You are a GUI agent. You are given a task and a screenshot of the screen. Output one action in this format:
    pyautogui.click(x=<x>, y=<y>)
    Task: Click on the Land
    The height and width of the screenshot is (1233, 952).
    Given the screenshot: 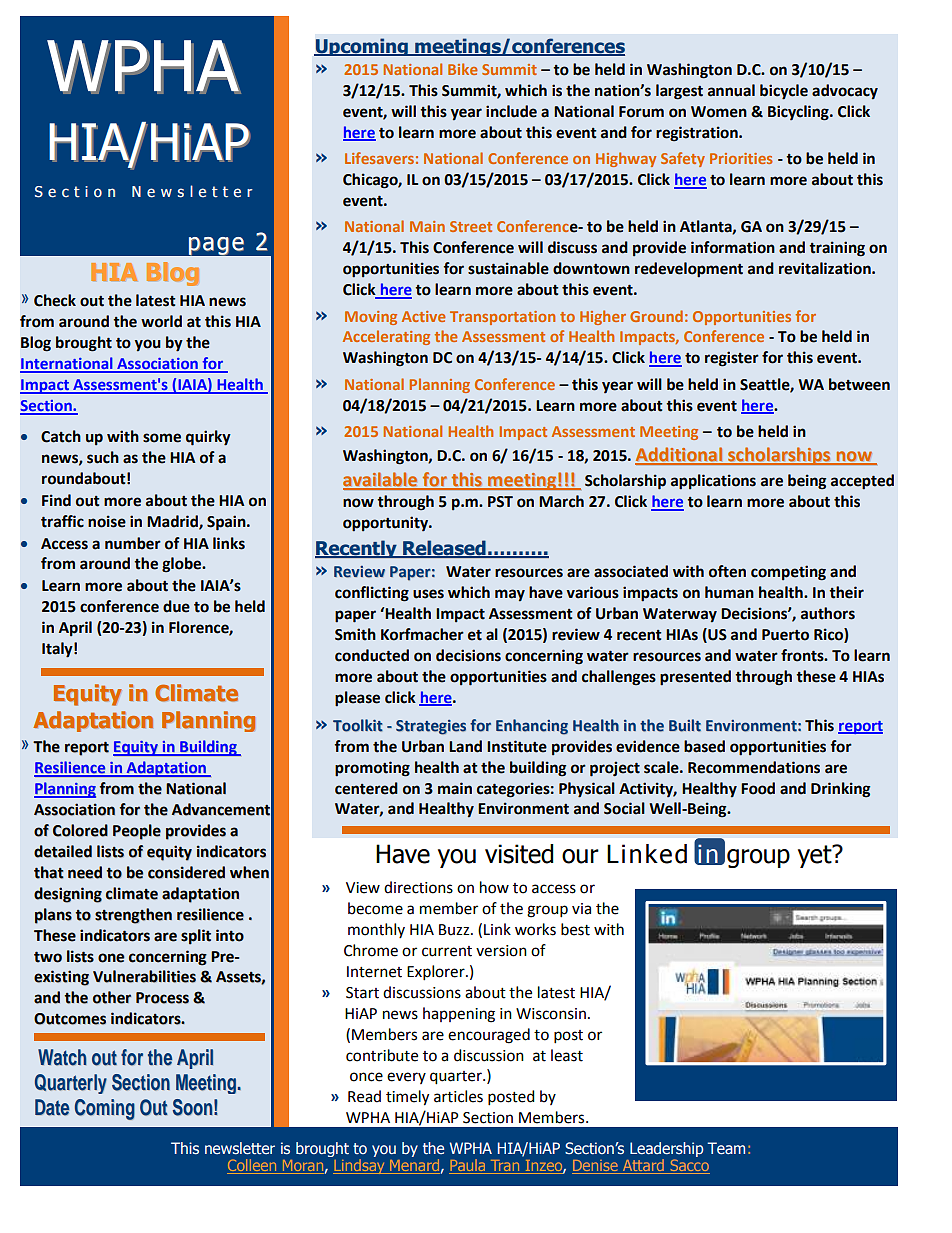 What is the action you would take?
    pyautogui.click(x=465, y=746)
